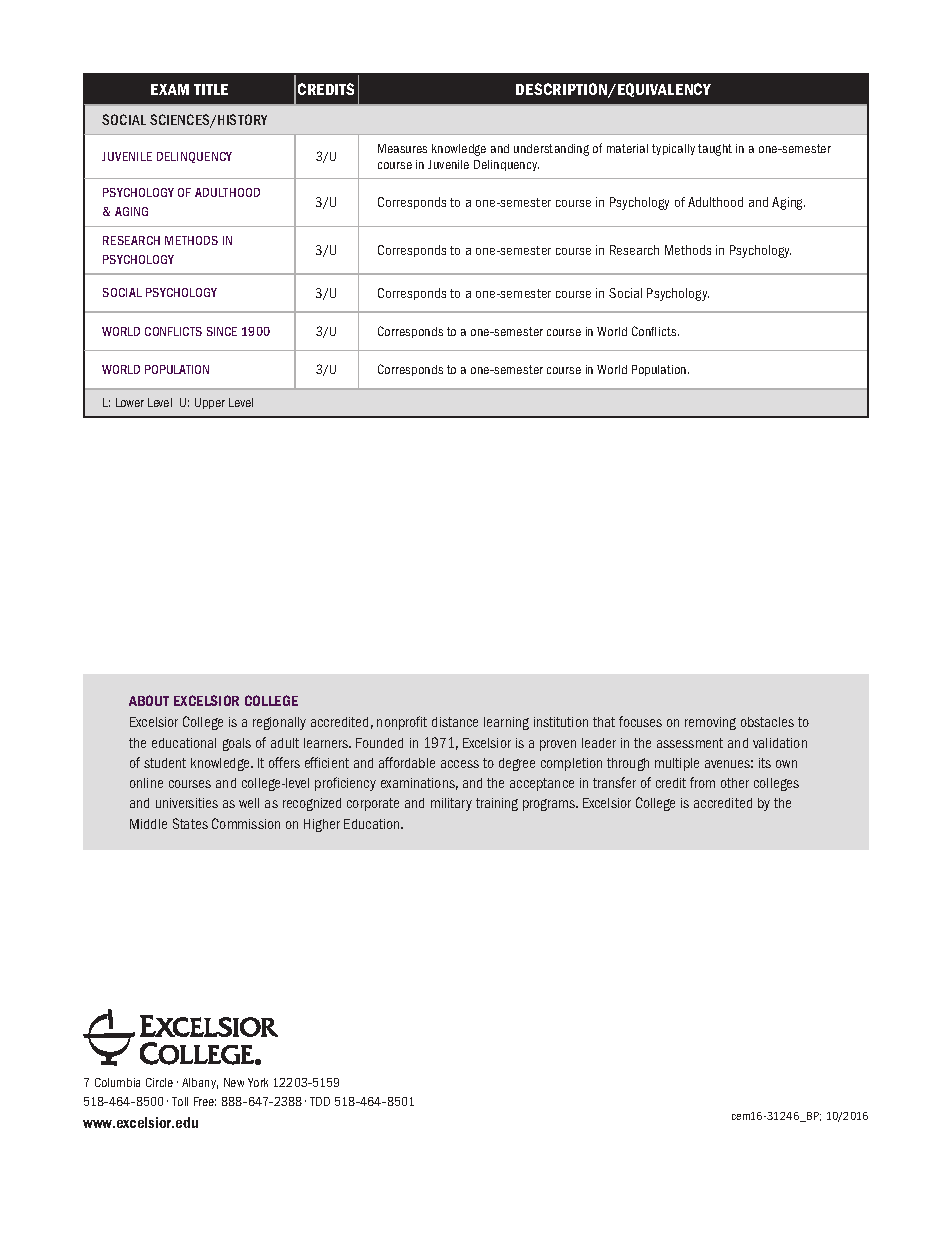 The image size is (952, 1233). What do you see at coordinates (702, 782) in the screenshot?
I see `from` at bounding box center [702, 782].
